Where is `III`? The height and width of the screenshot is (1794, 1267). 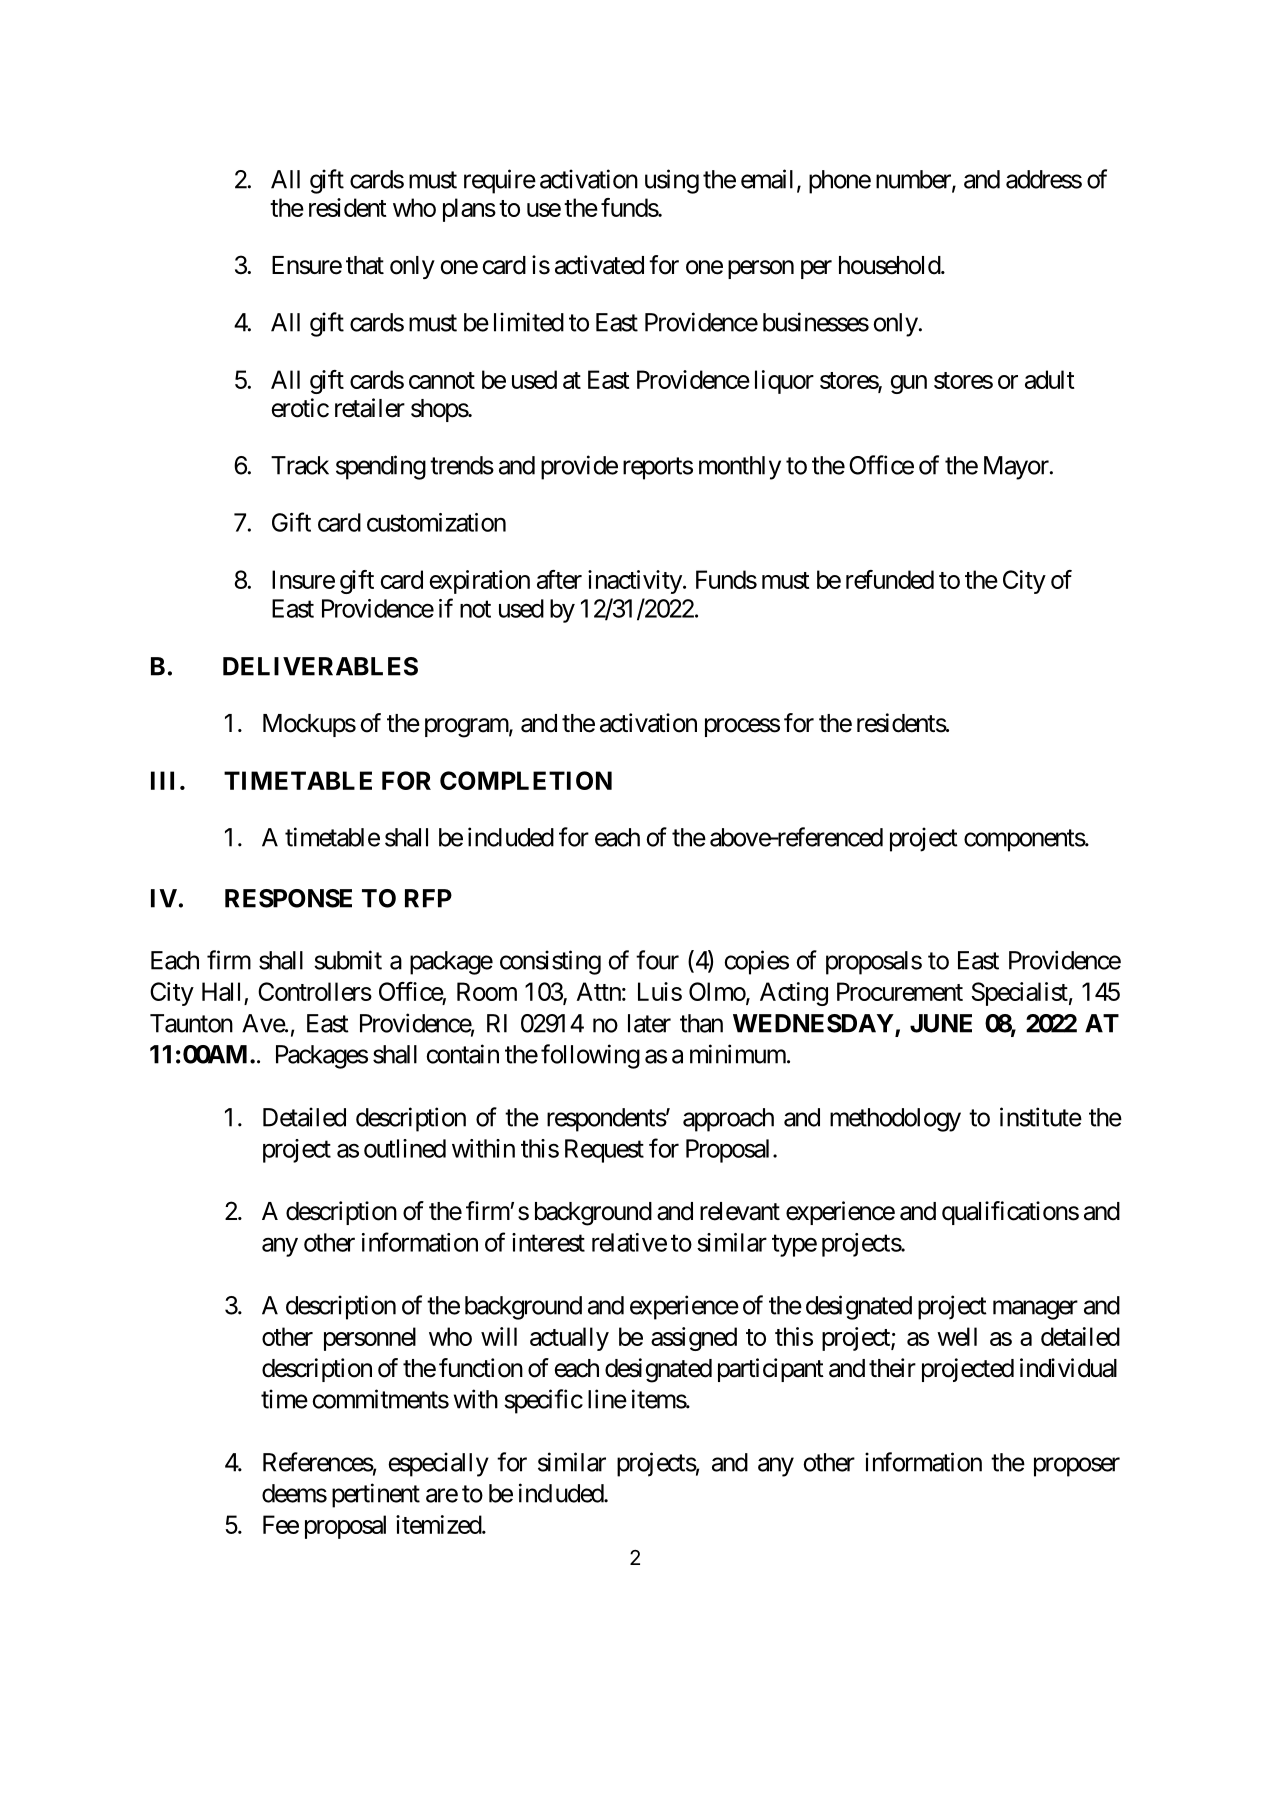
III is located at coordinates (162, 780).
